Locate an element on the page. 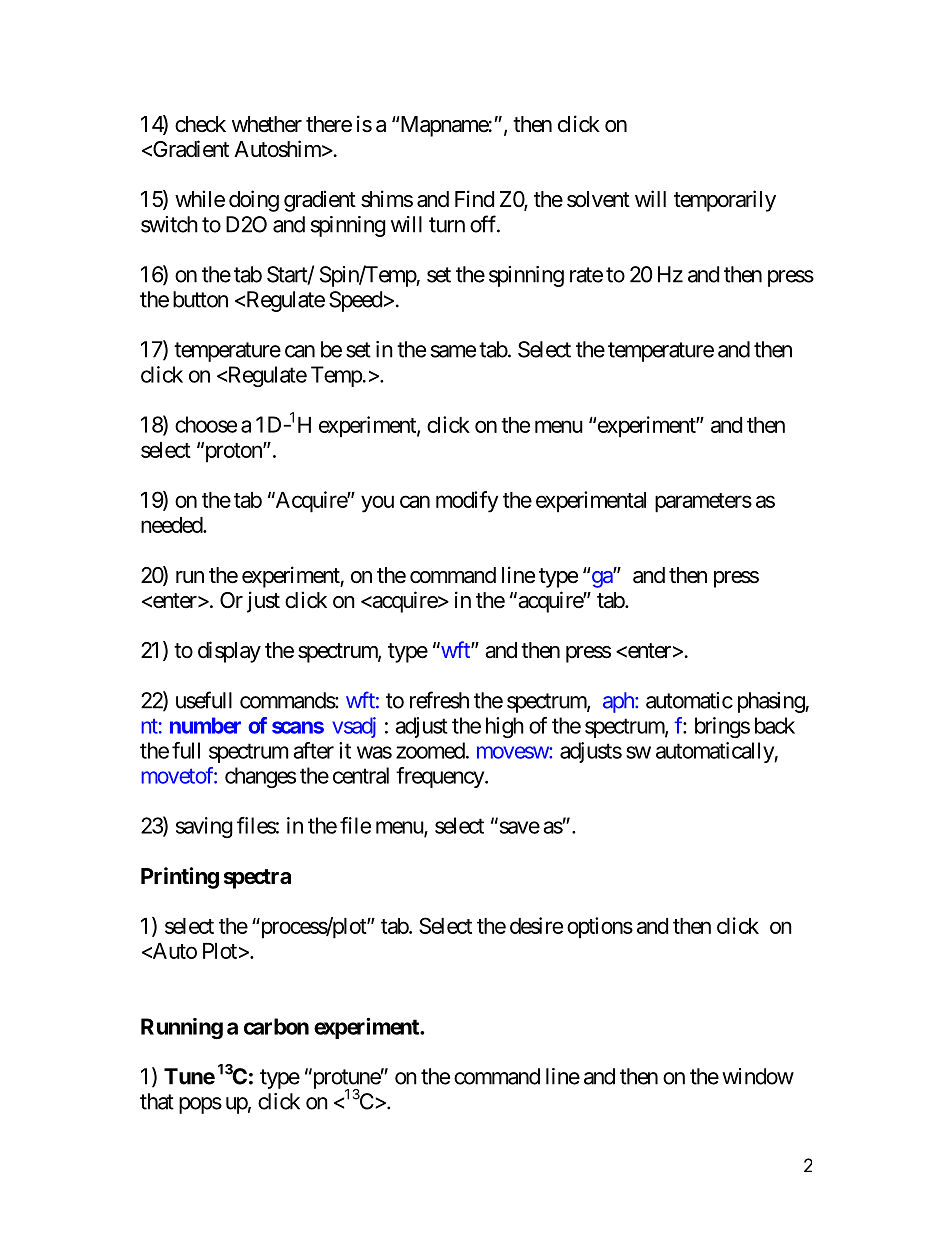  back is located at coordinates (775, 725).
